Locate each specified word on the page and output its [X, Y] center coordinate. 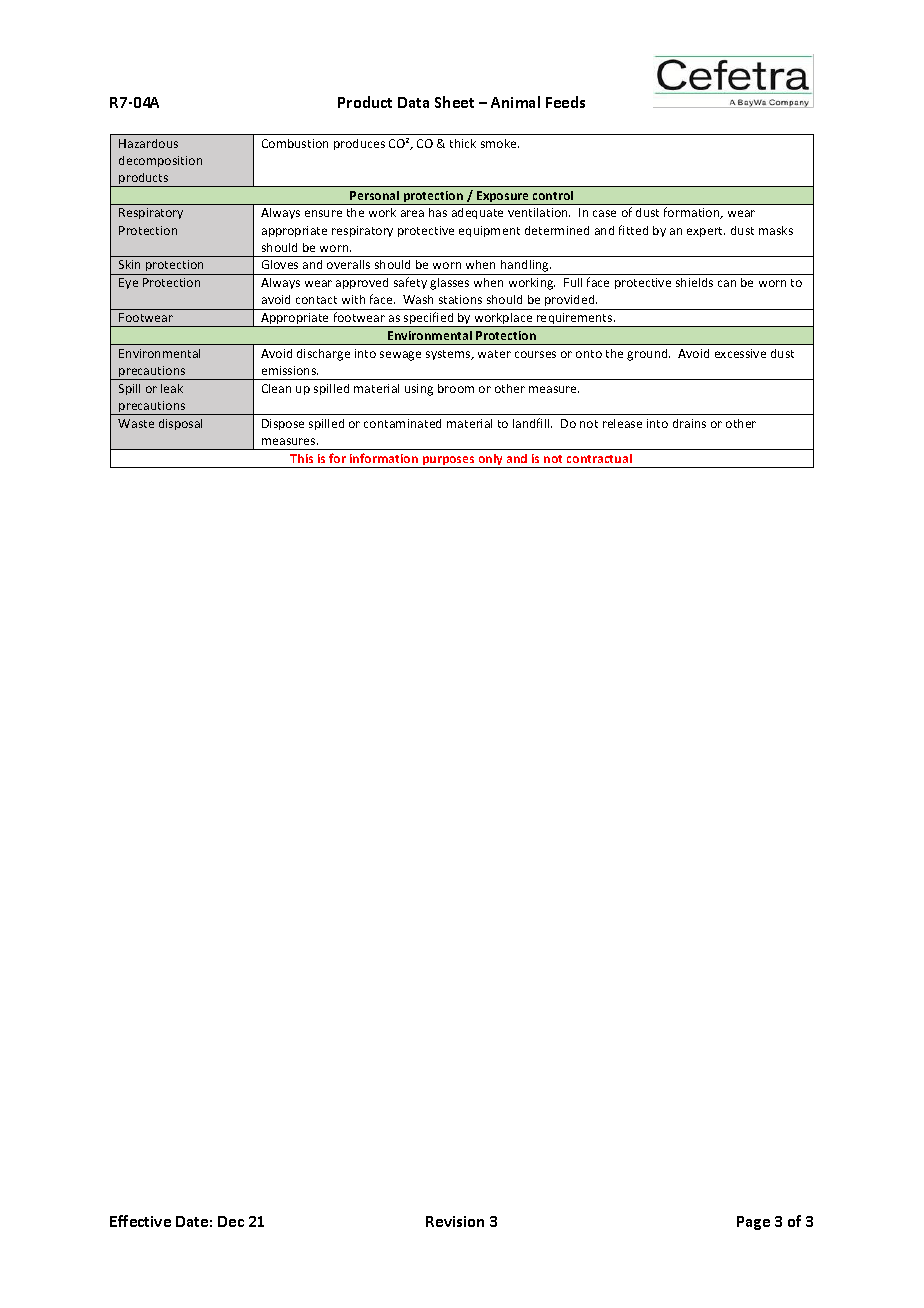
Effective [140, 1221]
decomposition [160, 161]
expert [706, 232]
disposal [180, 424]
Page [753, 1223]
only [491, 461]
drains [689, 423]
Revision [455, 1221]
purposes [448, 462]
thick [463, 143]
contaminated [402, 423]
